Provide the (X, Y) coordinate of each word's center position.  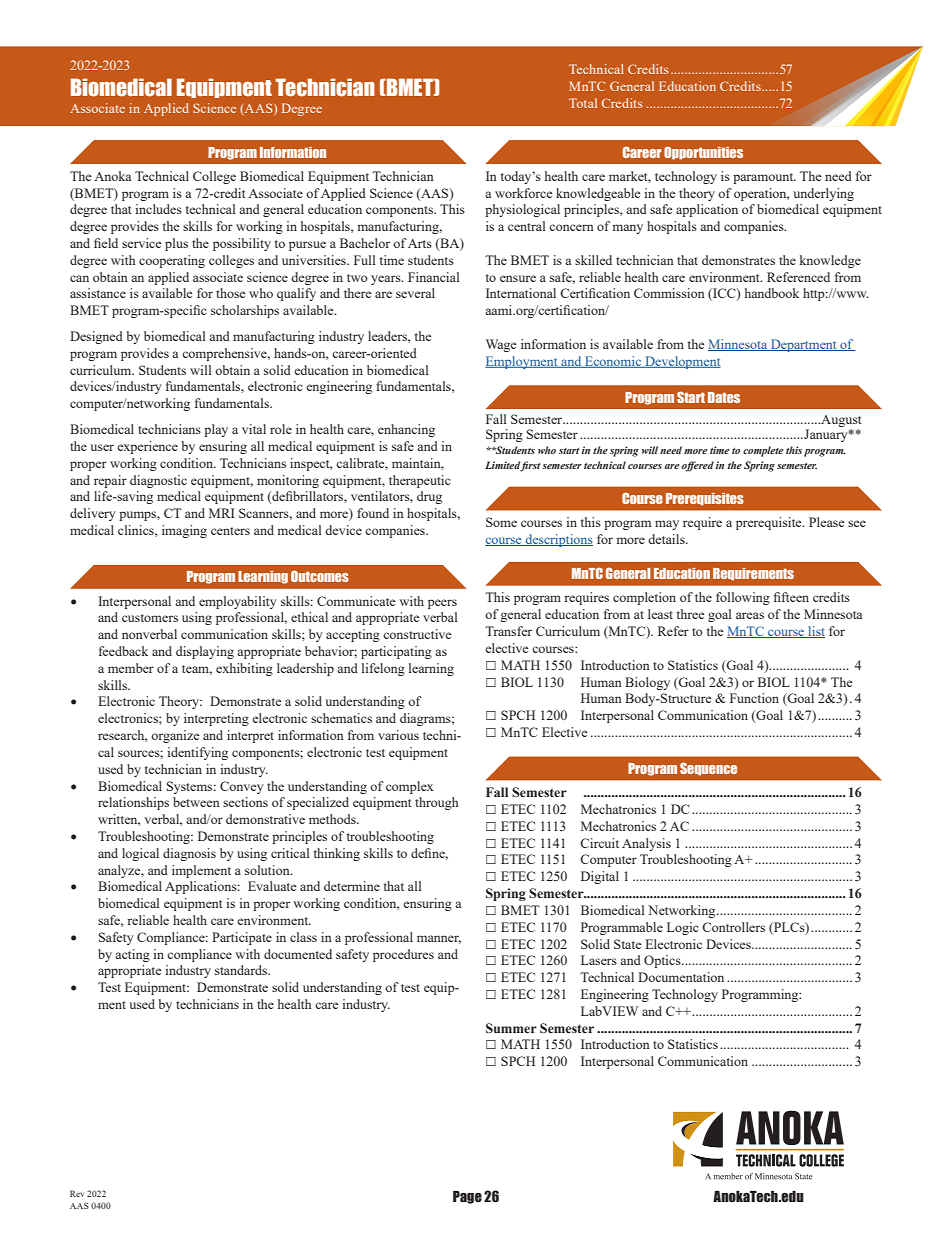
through (437, 803)
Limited (503, 466)
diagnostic (158, 481)
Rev (77, 1193)
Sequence (708, 769)
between (196, 802)
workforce (523, 193)
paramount (764, 178)
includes (158, 209)
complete (763, 451)
